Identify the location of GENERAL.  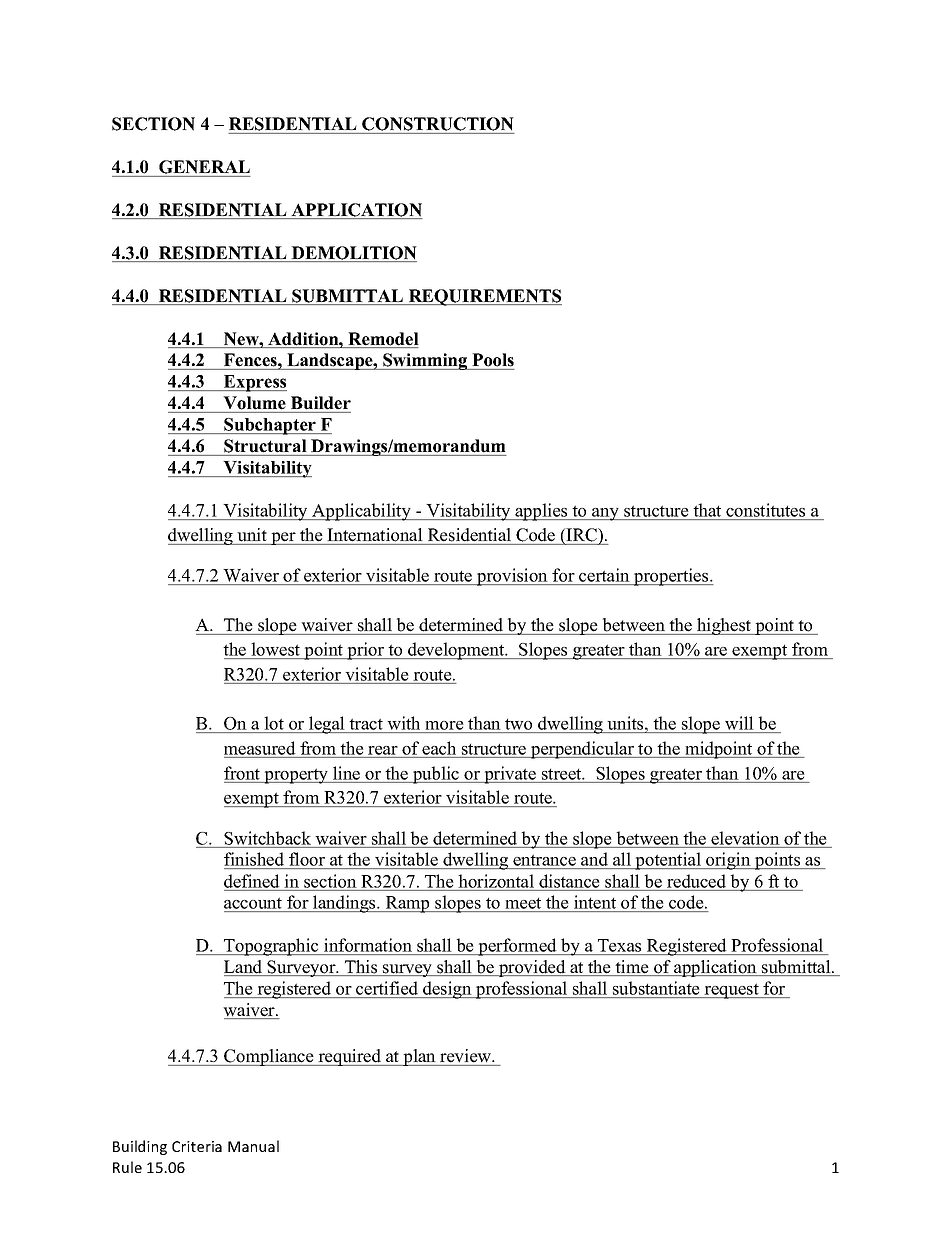
(204, 167).
